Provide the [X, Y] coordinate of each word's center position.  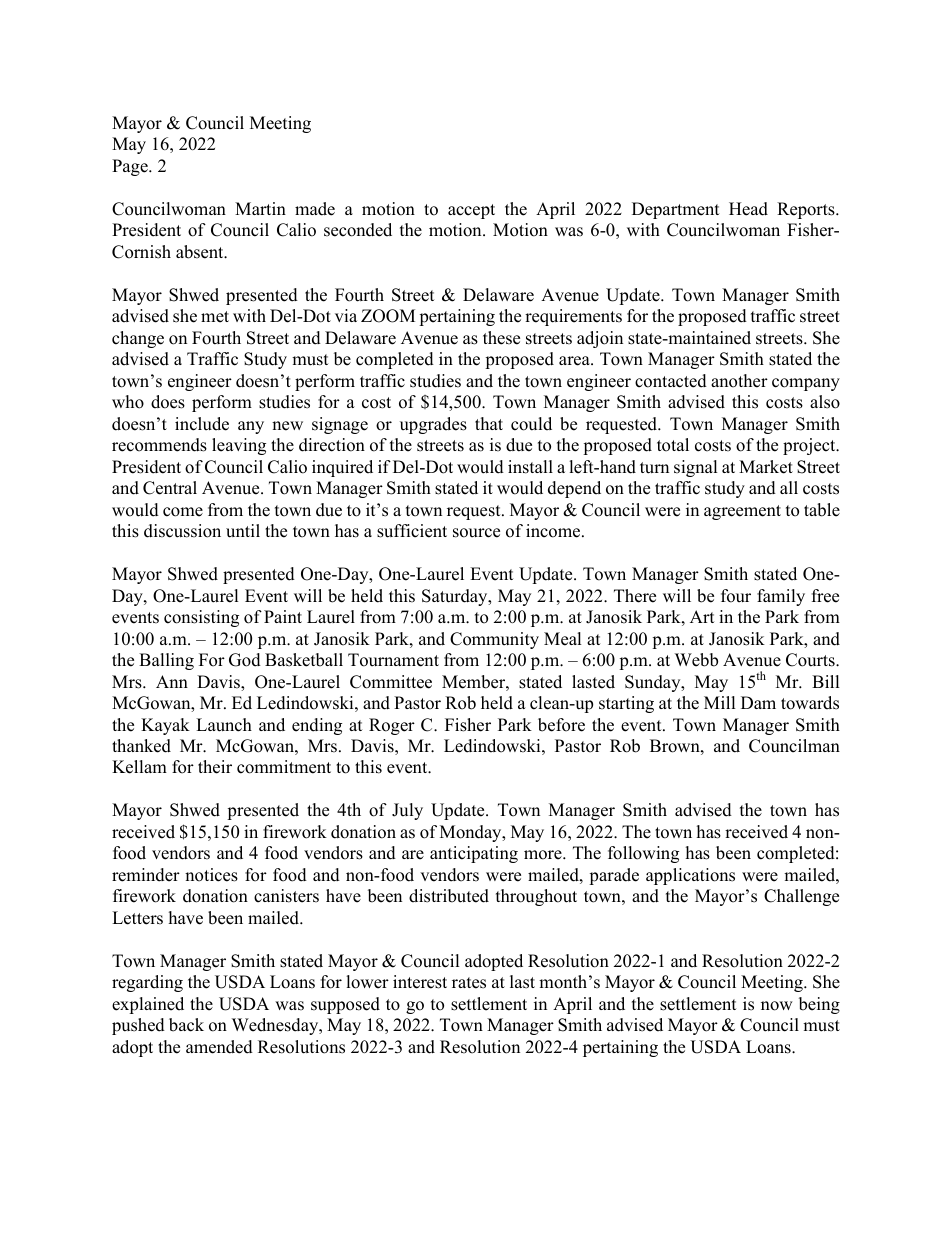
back [186, 1025]
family [781, 597]
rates [469, 983]
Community [494, 640]
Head [748, 209]
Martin [260, 208]
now [777, 1006]
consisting [201, 618]
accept [471, 211]
